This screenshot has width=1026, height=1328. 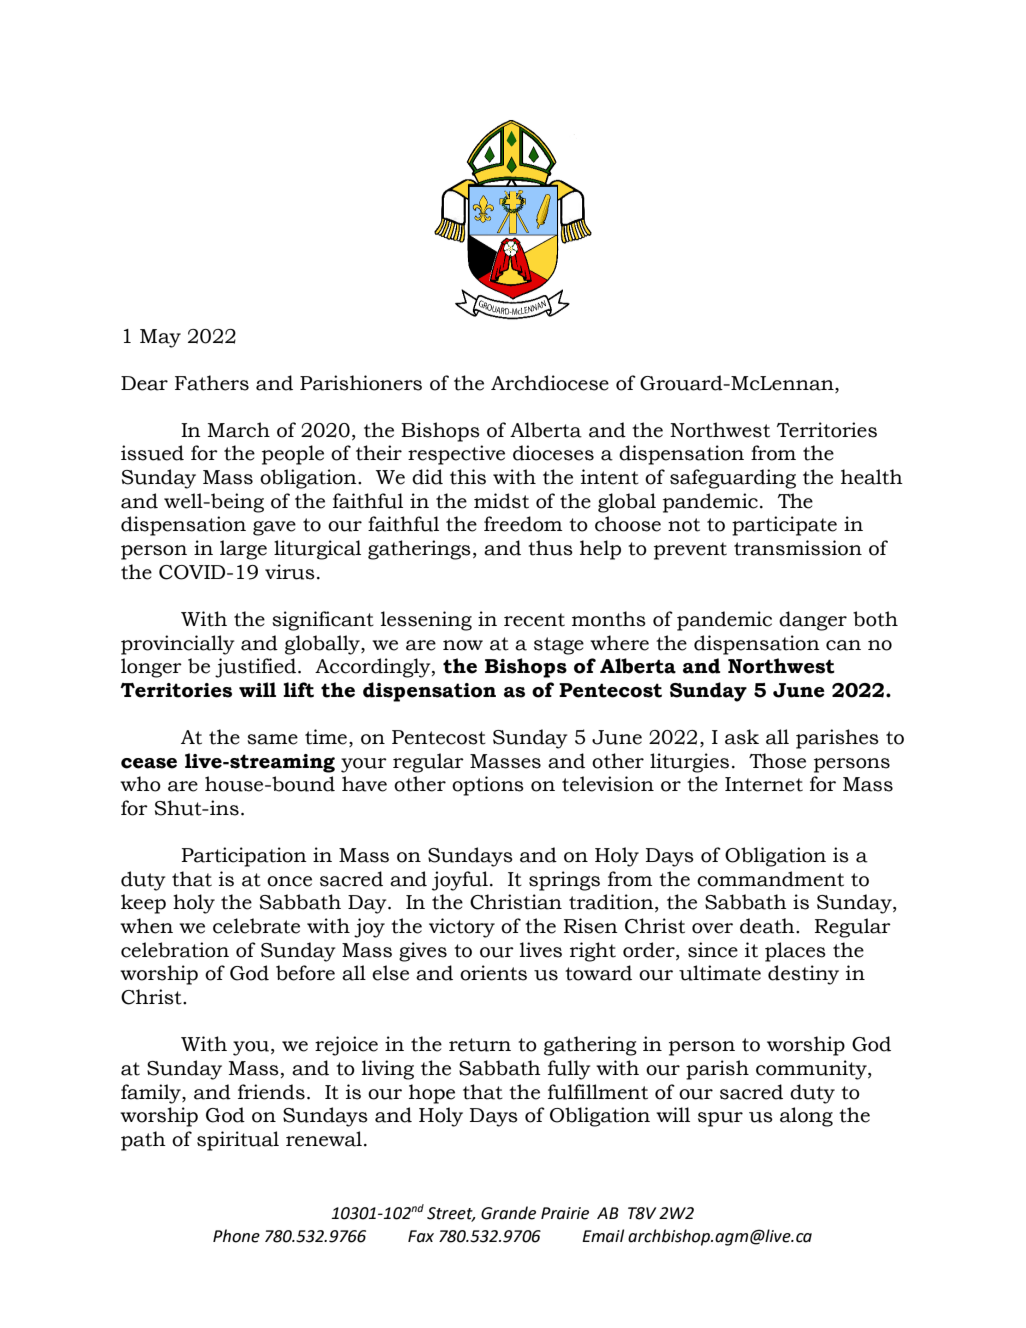 I want to click on now, so click(x=463, y=645).
